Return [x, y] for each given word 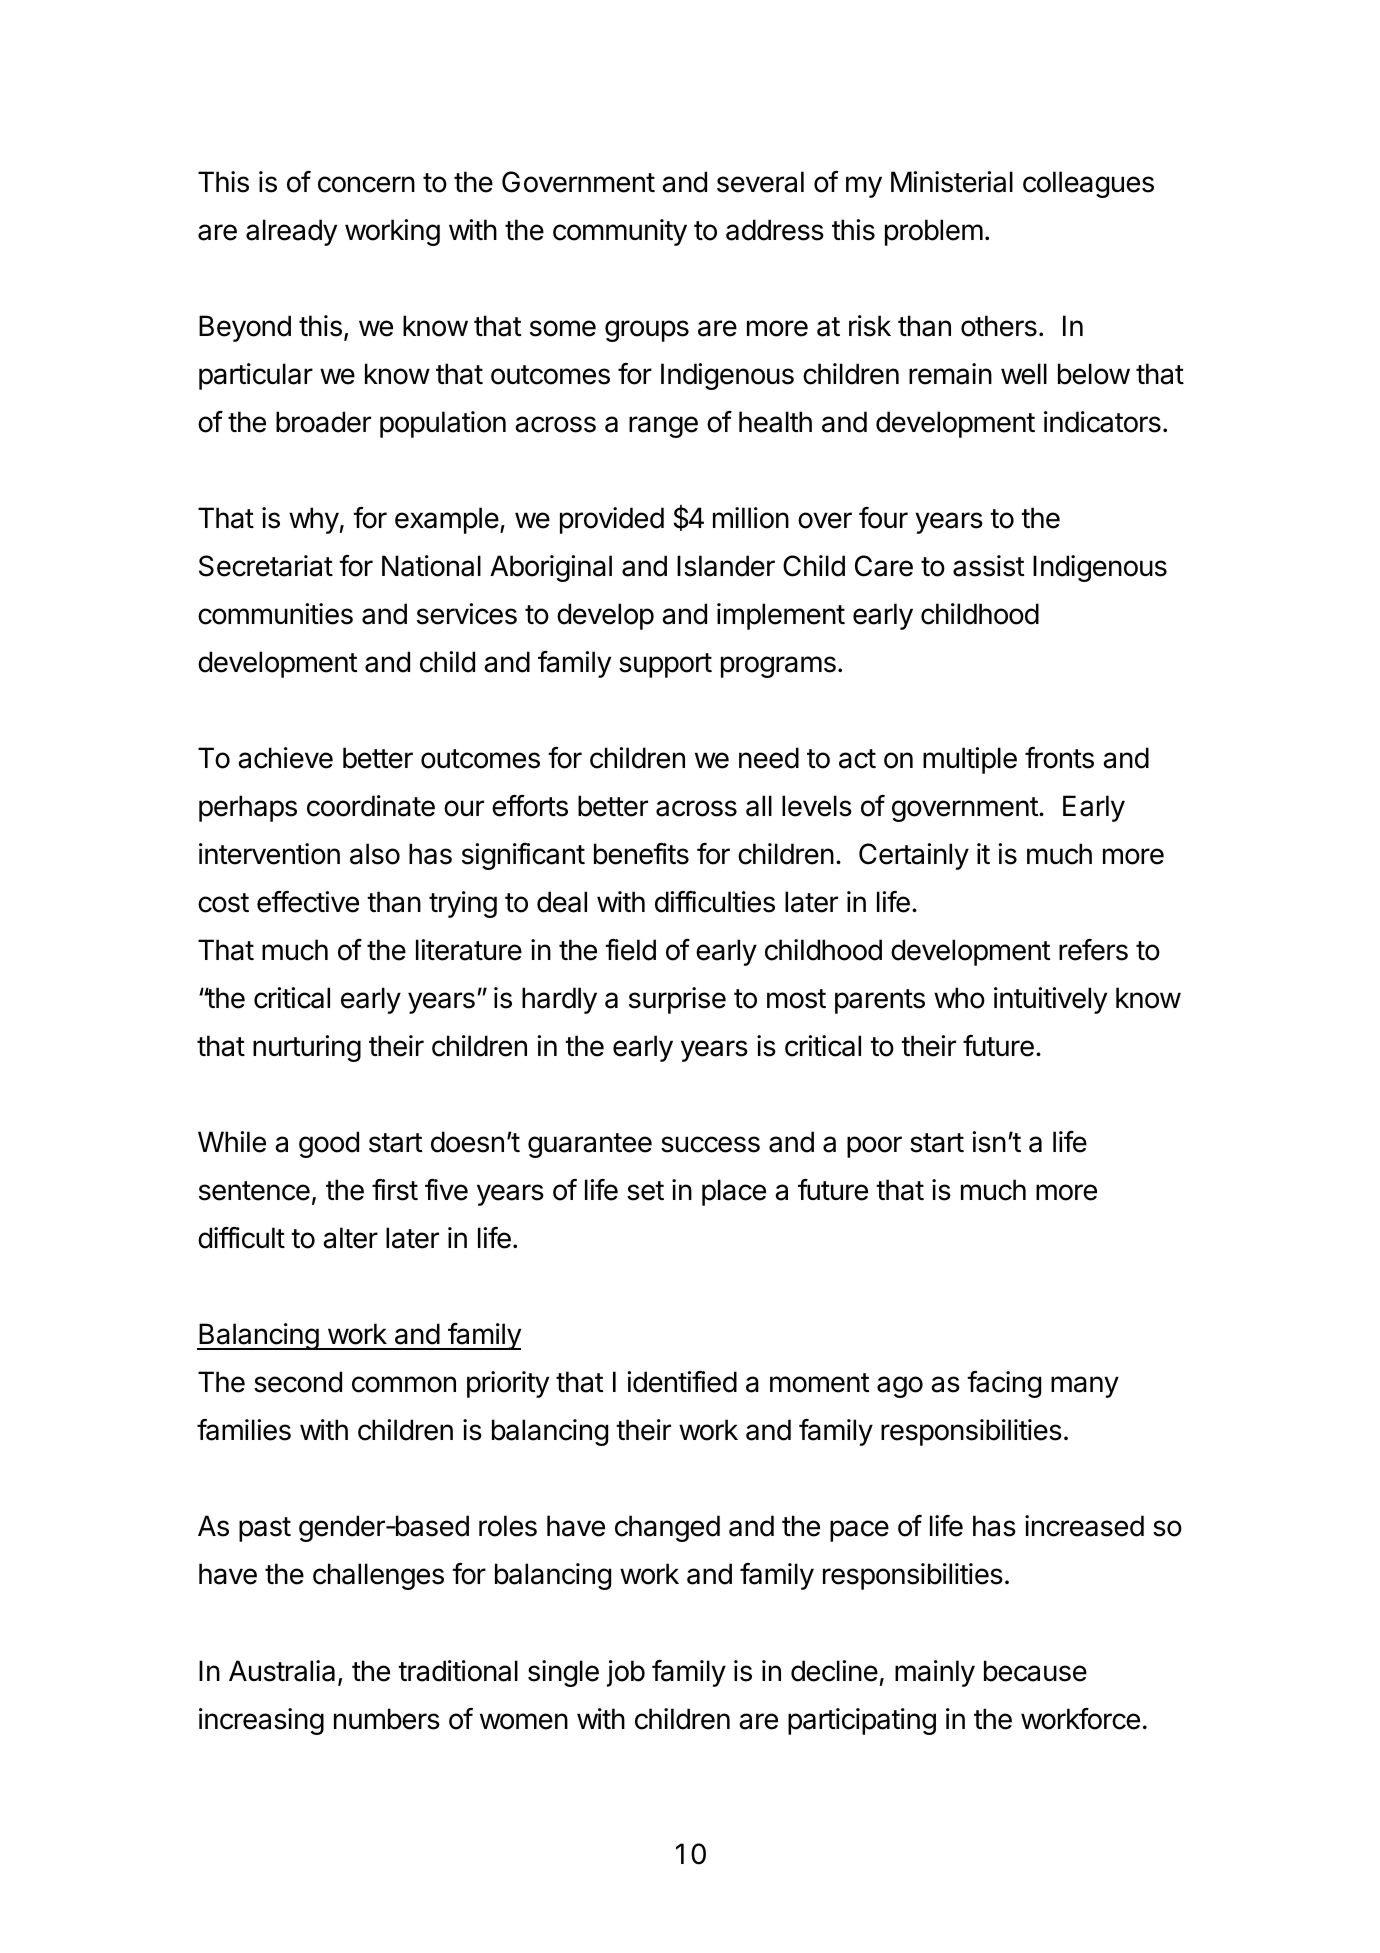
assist [988, 566]
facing [1004, 1384]
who [959, 998]
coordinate [371, 806]
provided [612, 520]
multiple [970, 760]
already [291, 232]
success [710, 1144]
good [329, 1144]
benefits [641, 854]
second [298, 1382]
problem [934, 232]
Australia [282, 1671]
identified [682, 1382]
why [314, 520]
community [620, 232]
